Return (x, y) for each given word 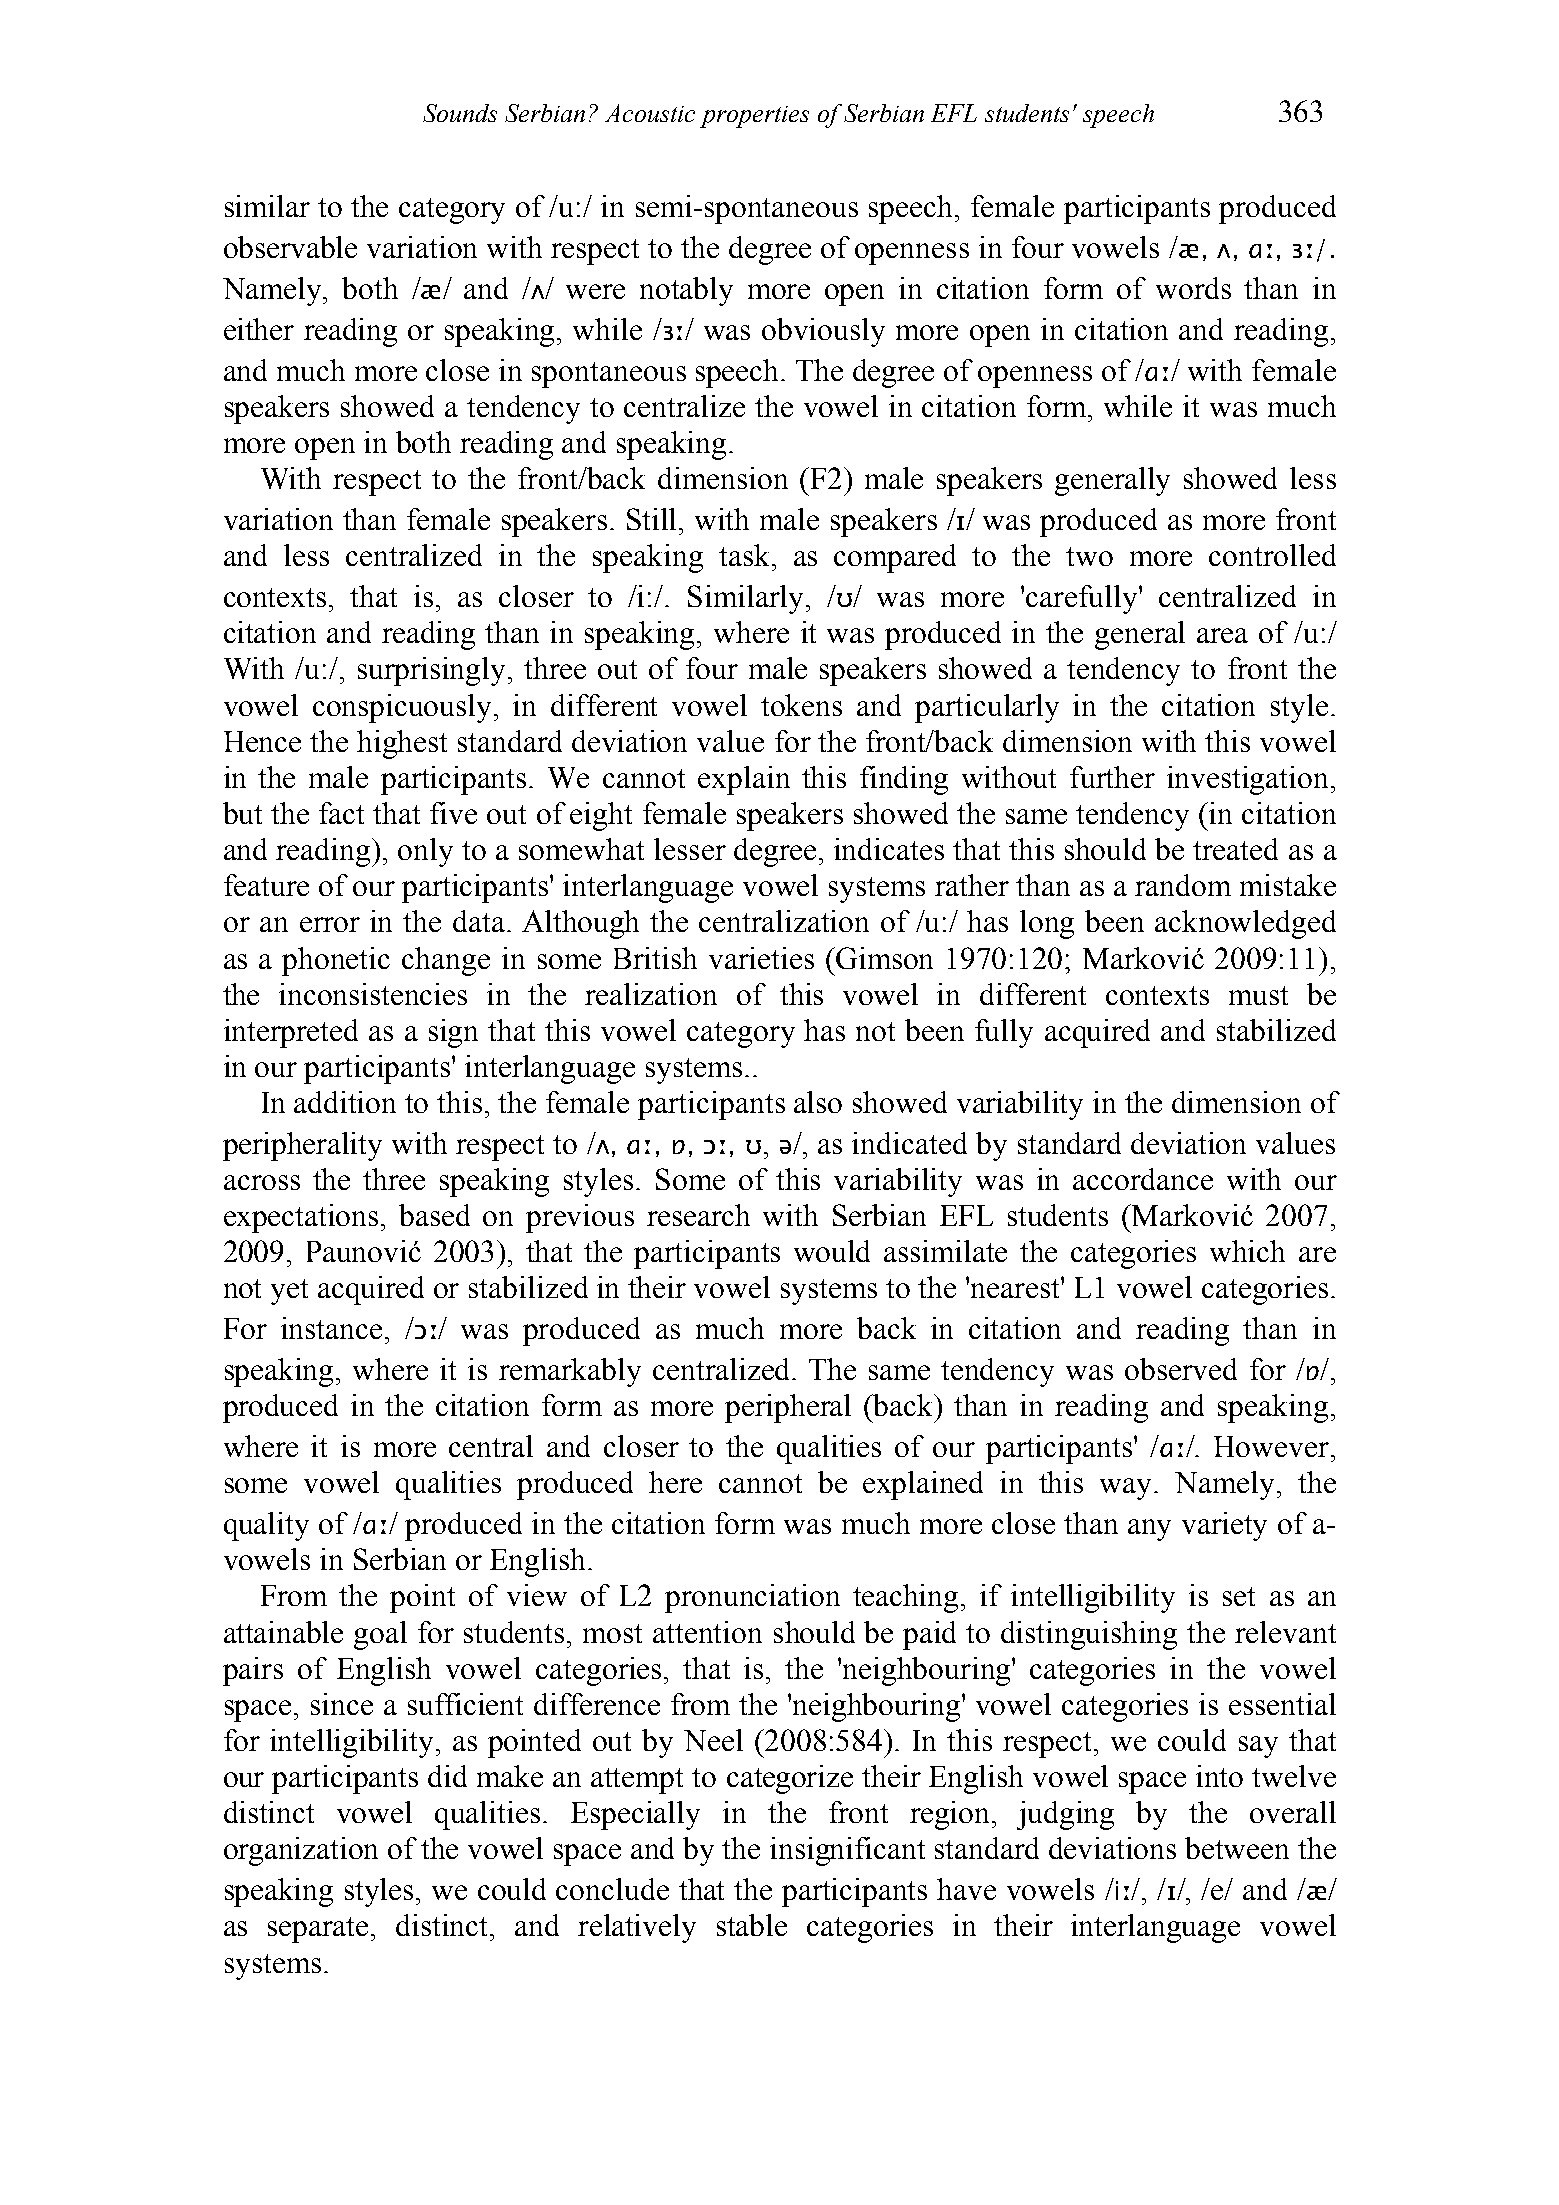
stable (752, 1925)
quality (266, 1526)
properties (754, 117)
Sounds (460, 113)
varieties (761, 958)
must (1258, 995)
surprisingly (433, 671)
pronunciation (752, 1598)
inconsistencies (373, 994)
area (1222, 635)
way (1127, 1489)
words (1193, 288)
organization (301, 1851)
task (746, 555)
